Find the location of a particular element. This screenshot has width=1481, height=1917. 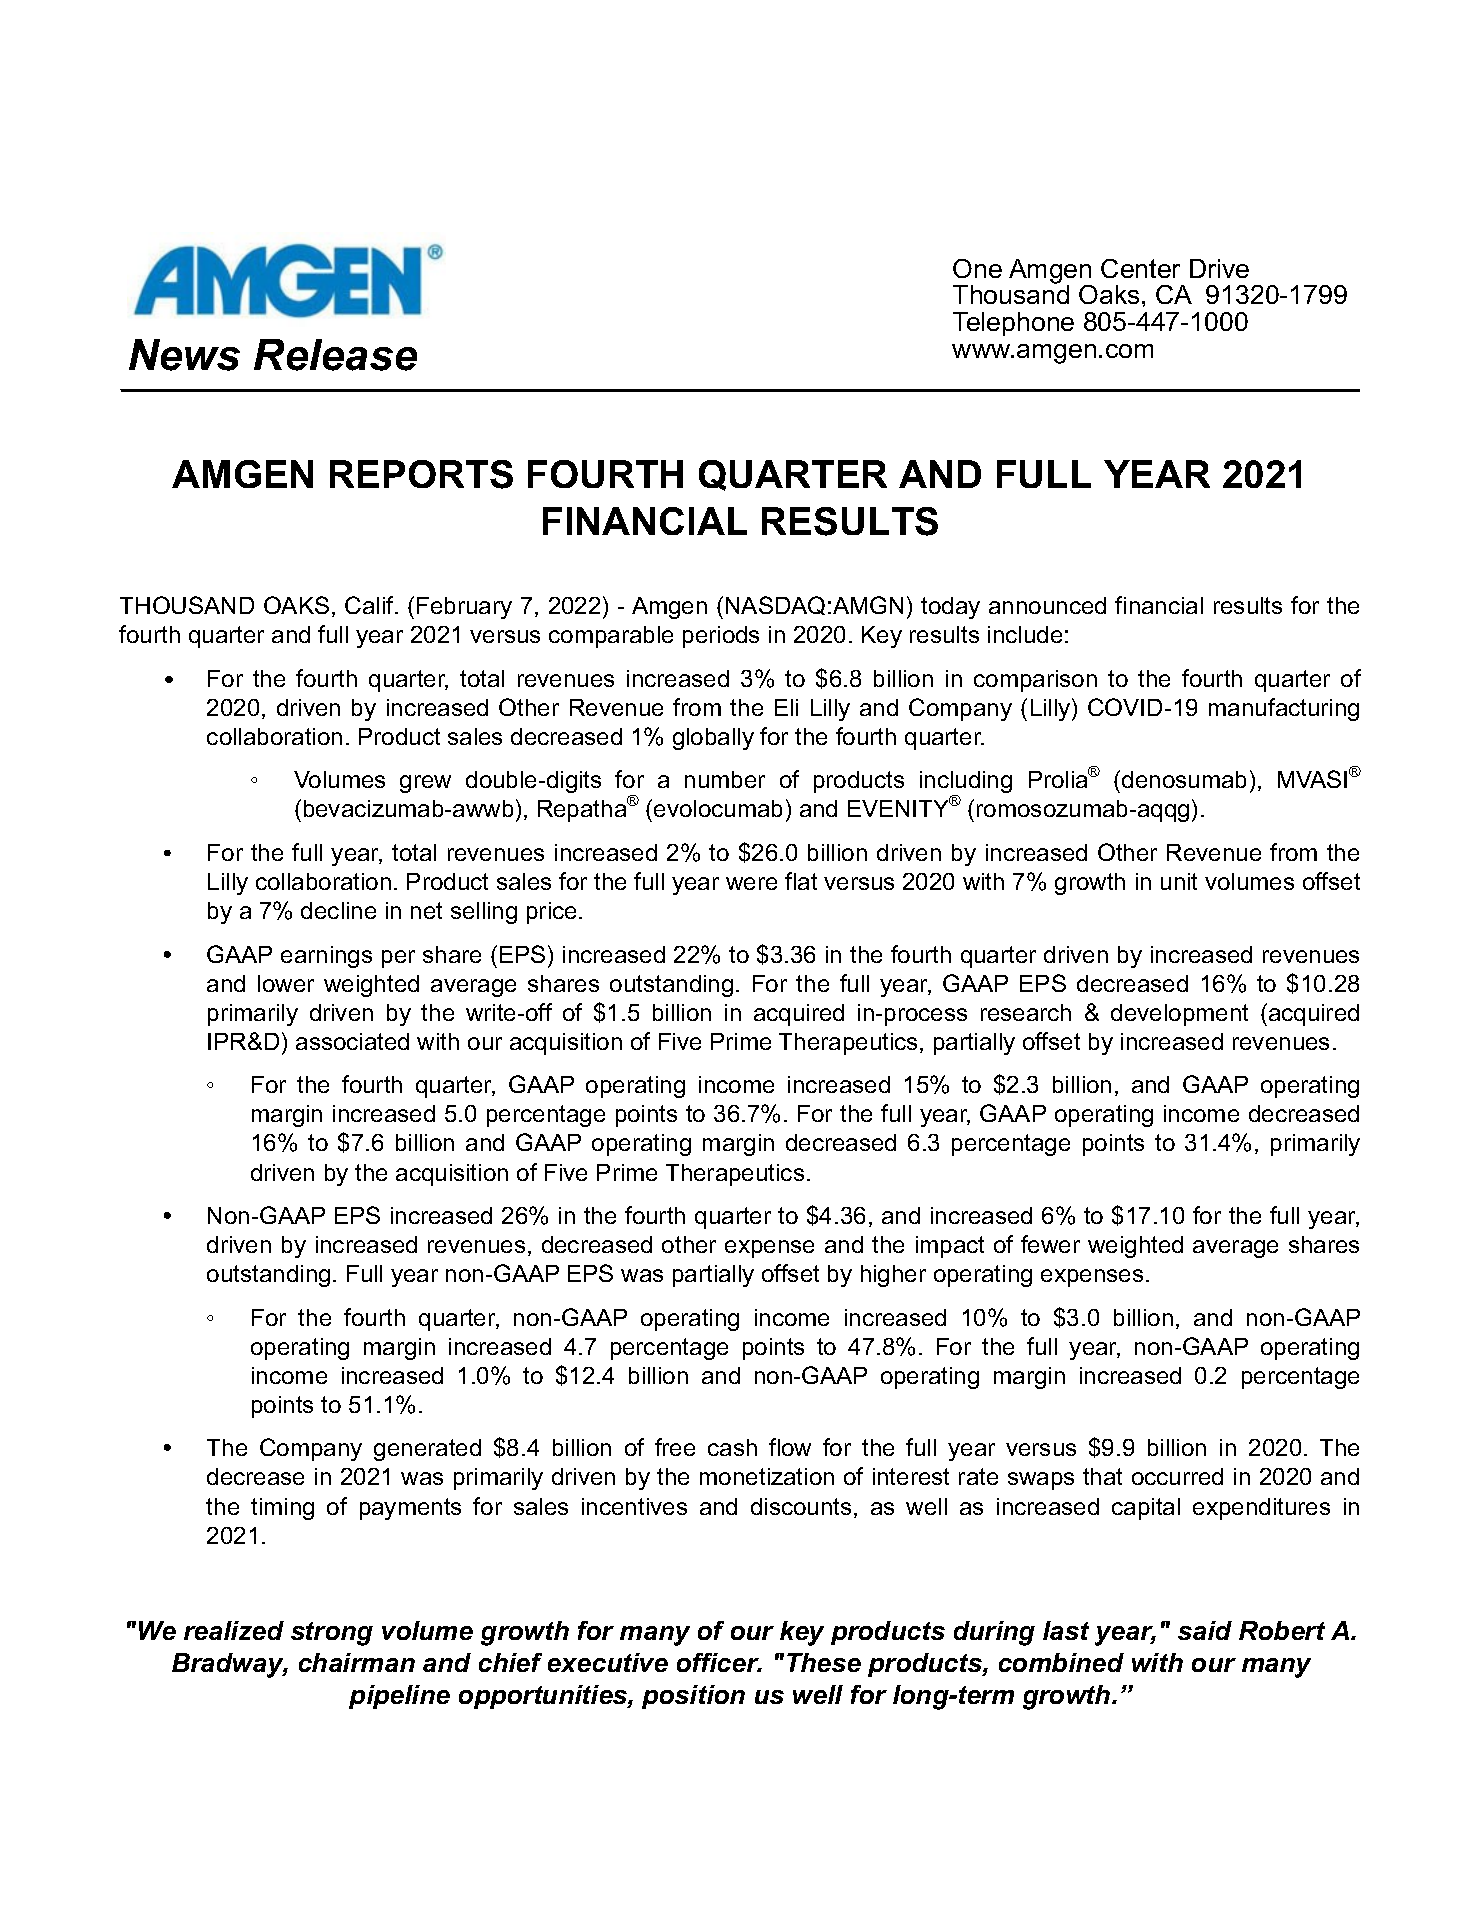

associated is located at coordinates (352, 1041).
